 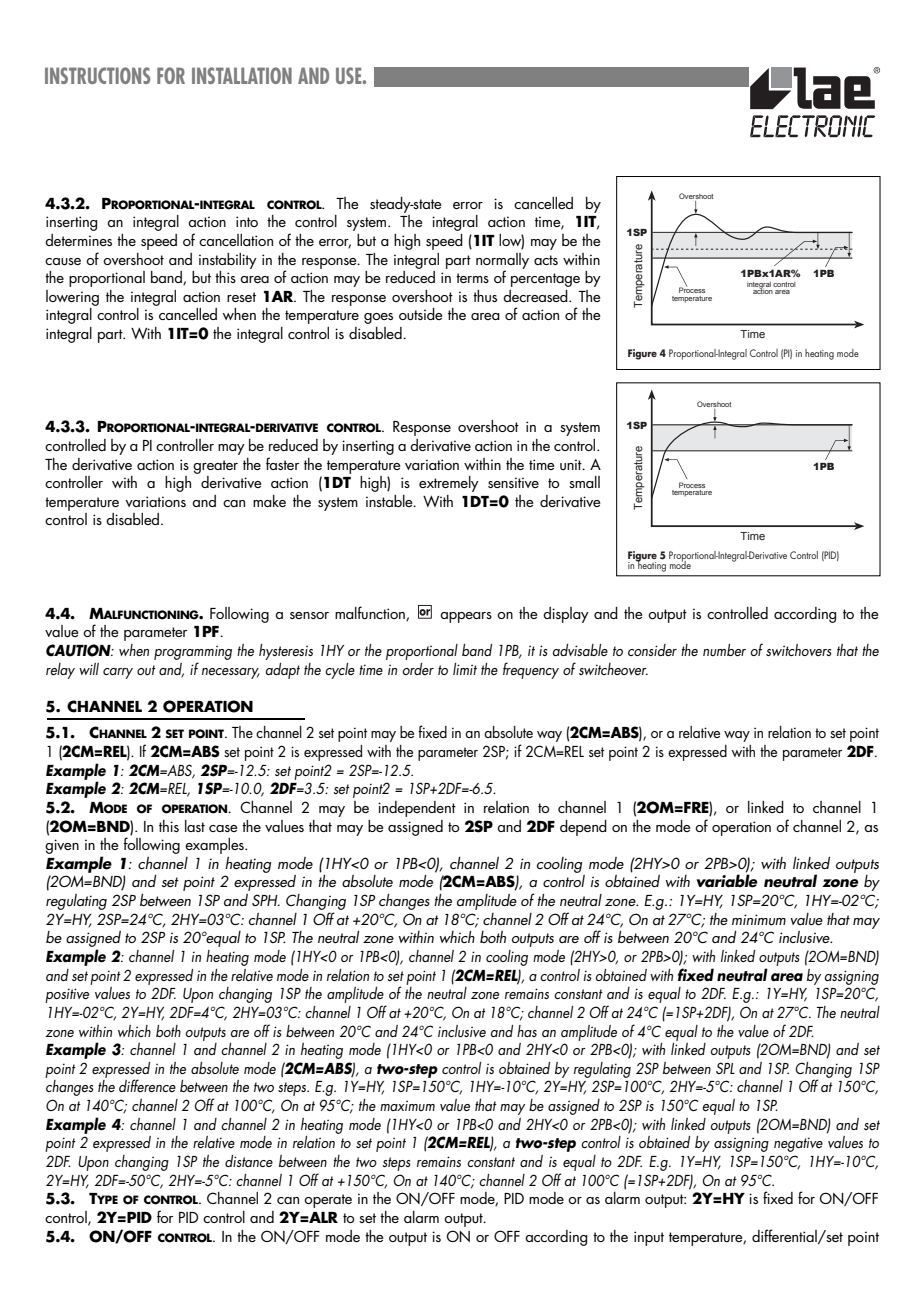 I want to click on has, so click(x=527, y=1031).
